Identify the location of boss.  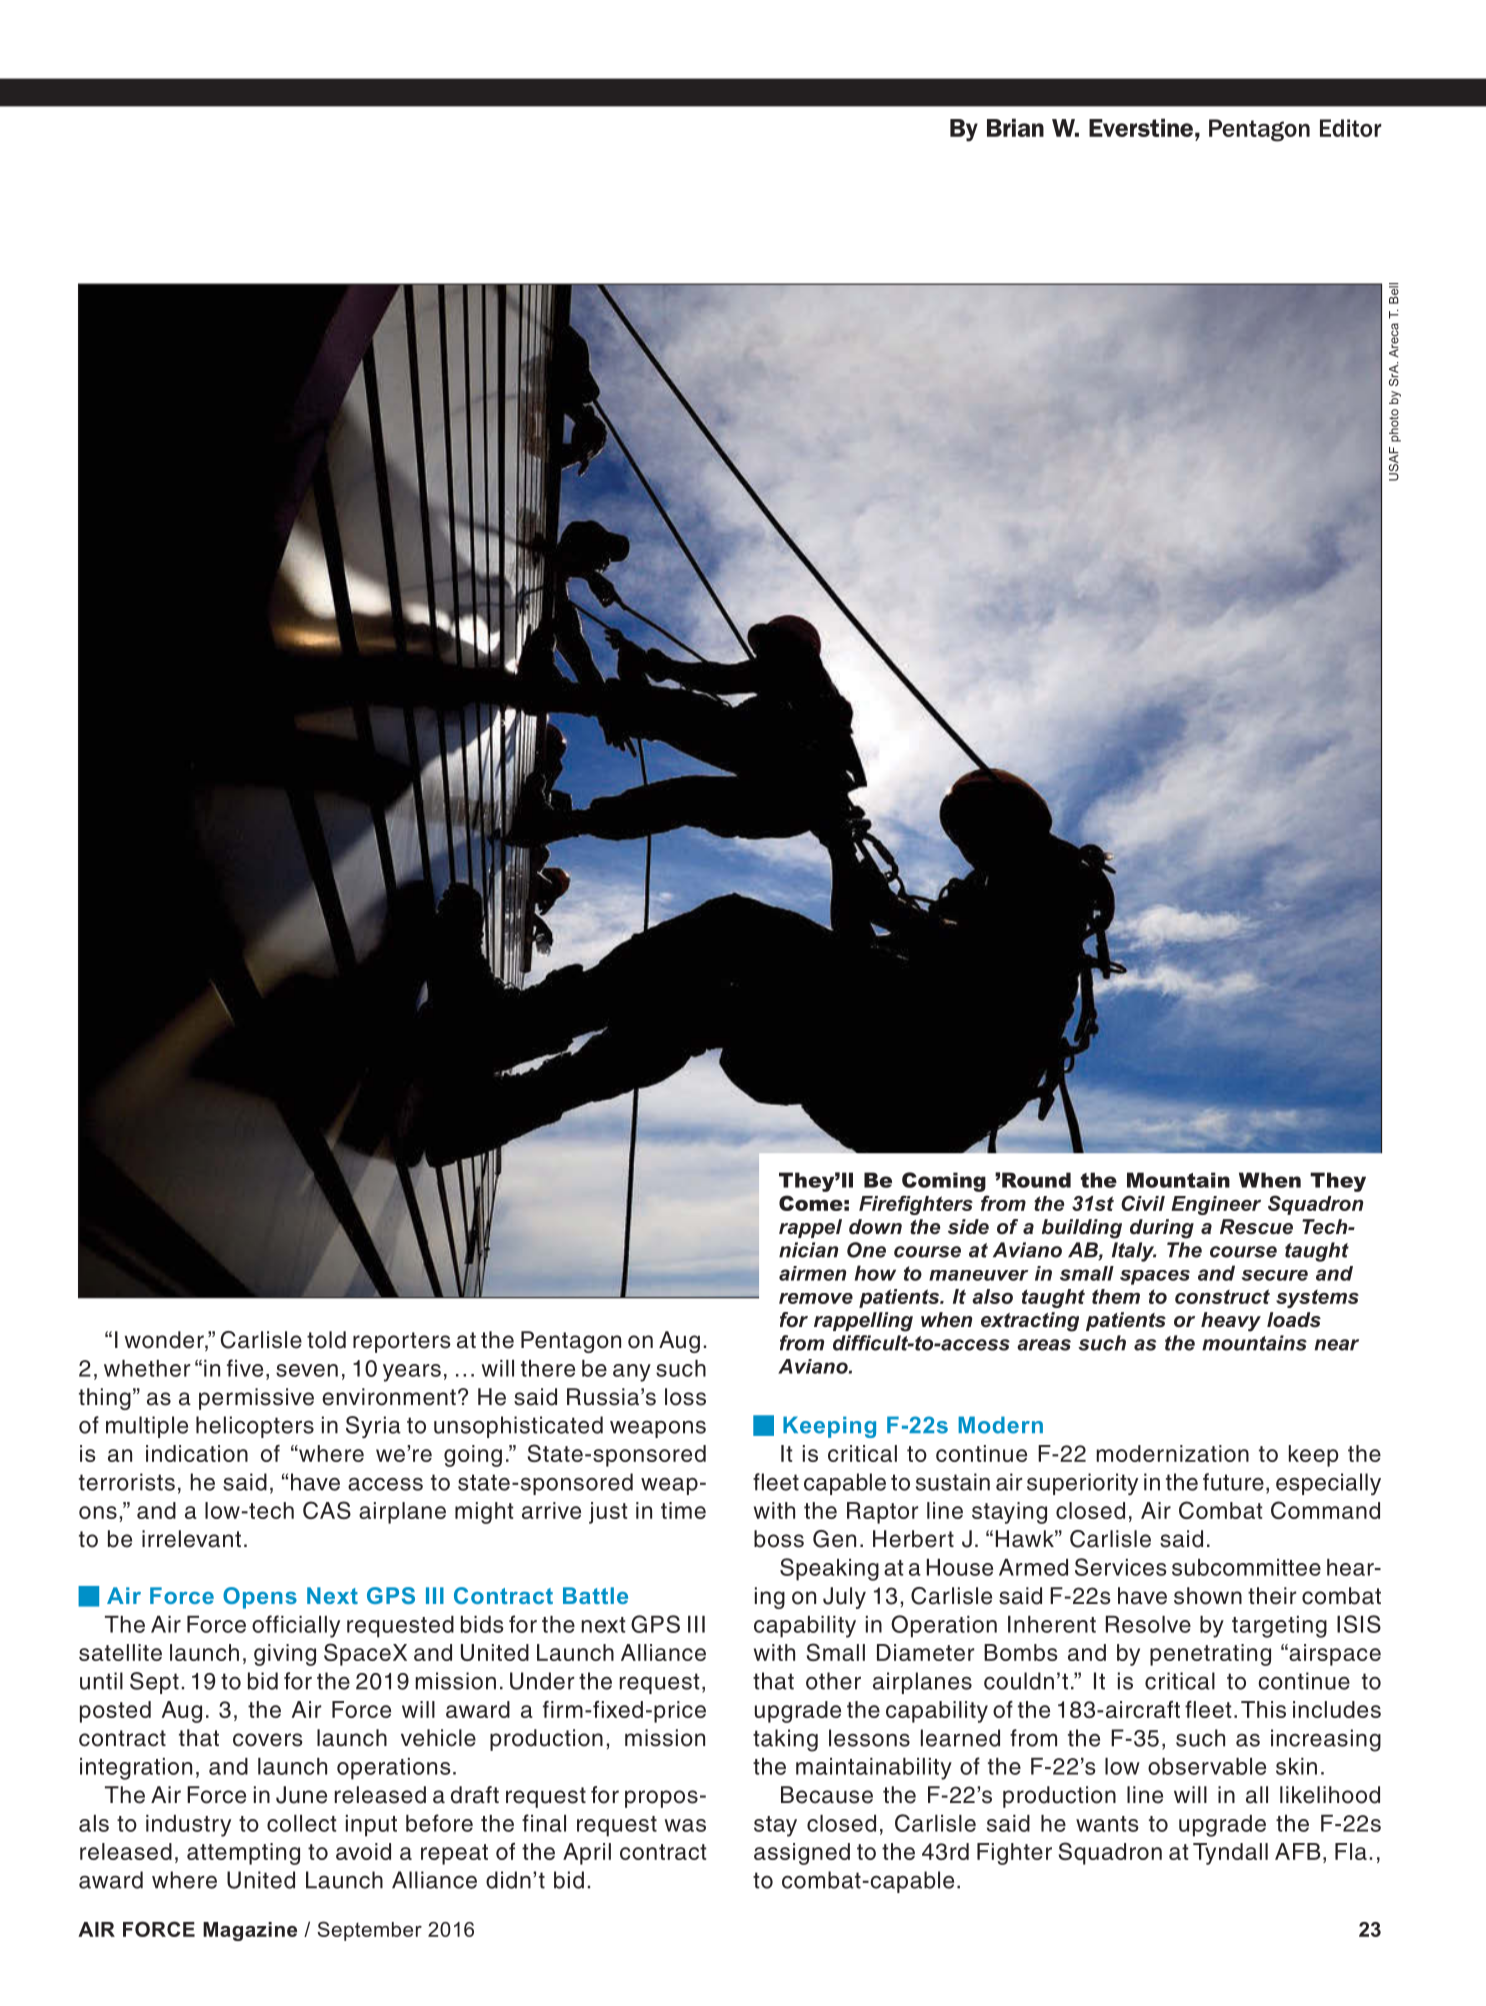
(779, 1539).
